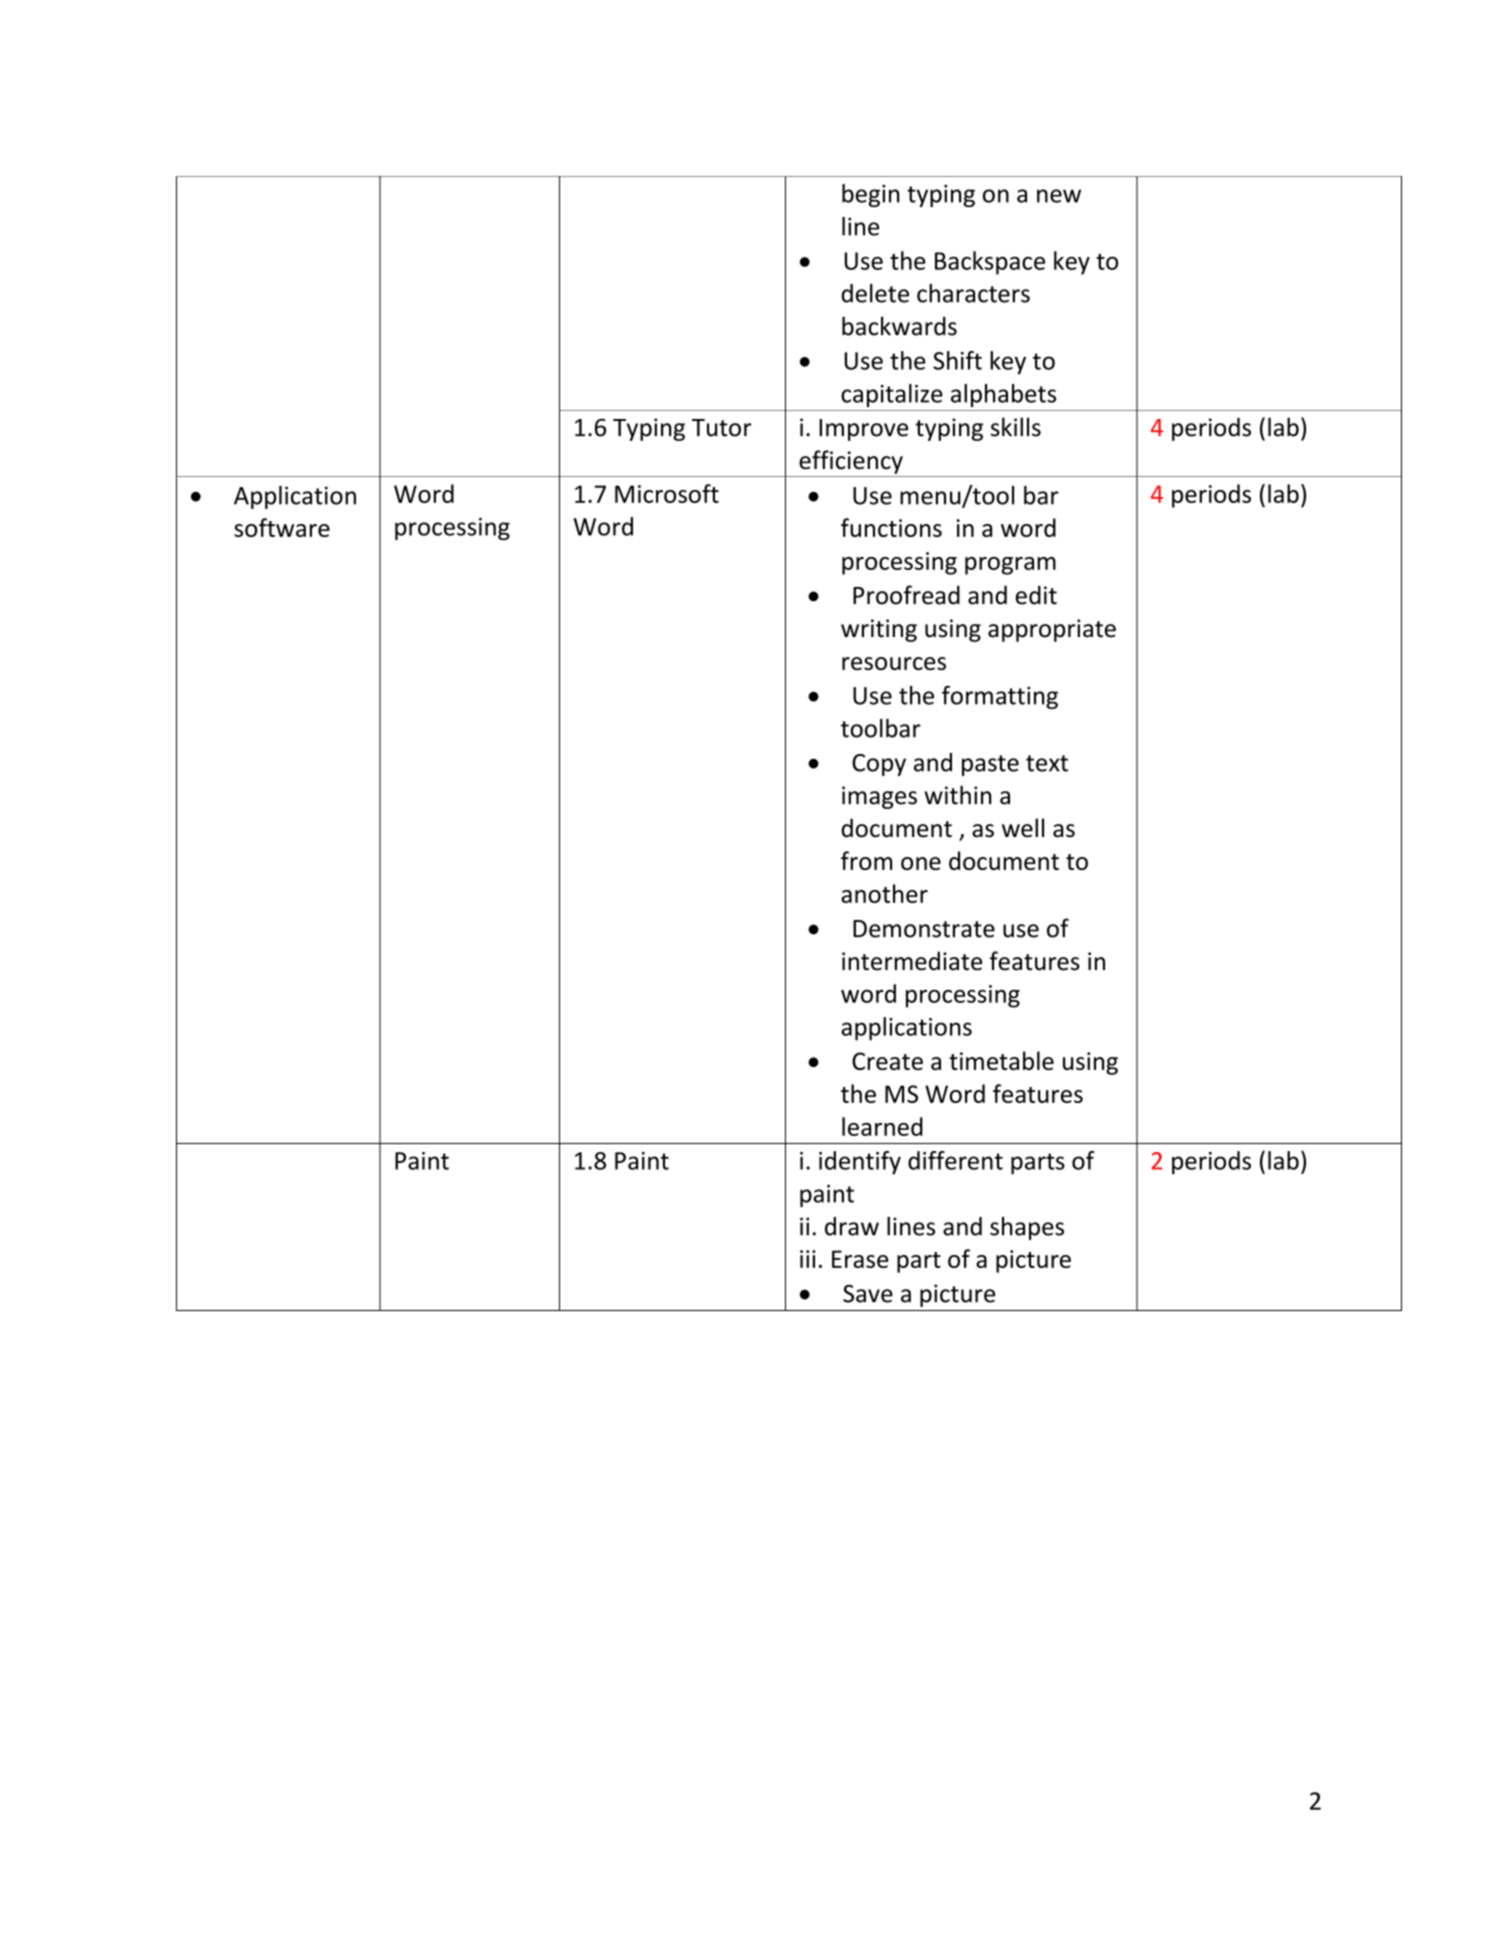  What do you see at coordinates (912, 961) in the screenshot?
I see `intermediate` at bounding box center [912, 961].
